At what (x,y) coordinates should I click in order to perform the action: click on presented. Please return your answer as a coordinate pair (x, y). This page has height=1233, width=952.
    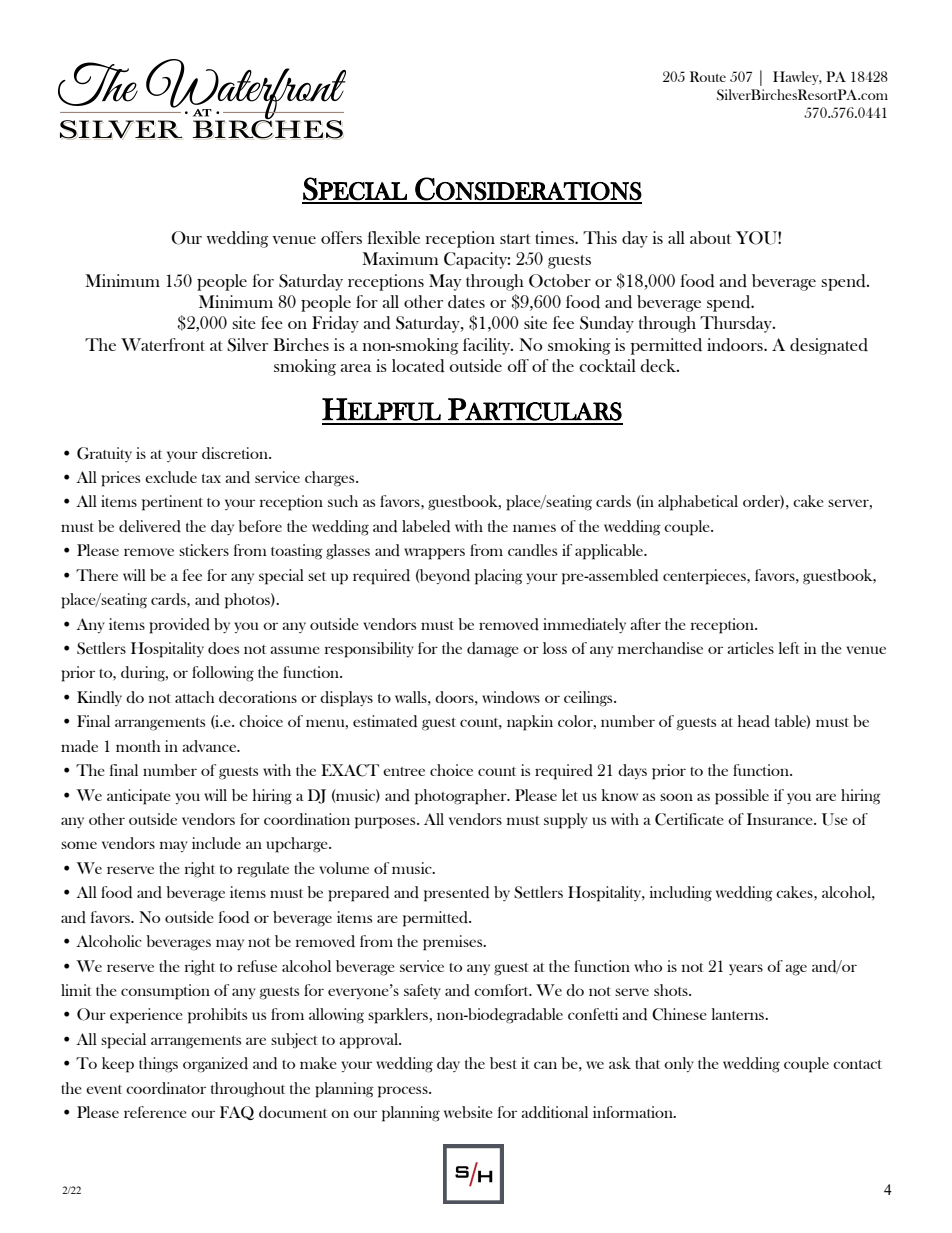
    Looking at the image, I should click on (456, 894).
